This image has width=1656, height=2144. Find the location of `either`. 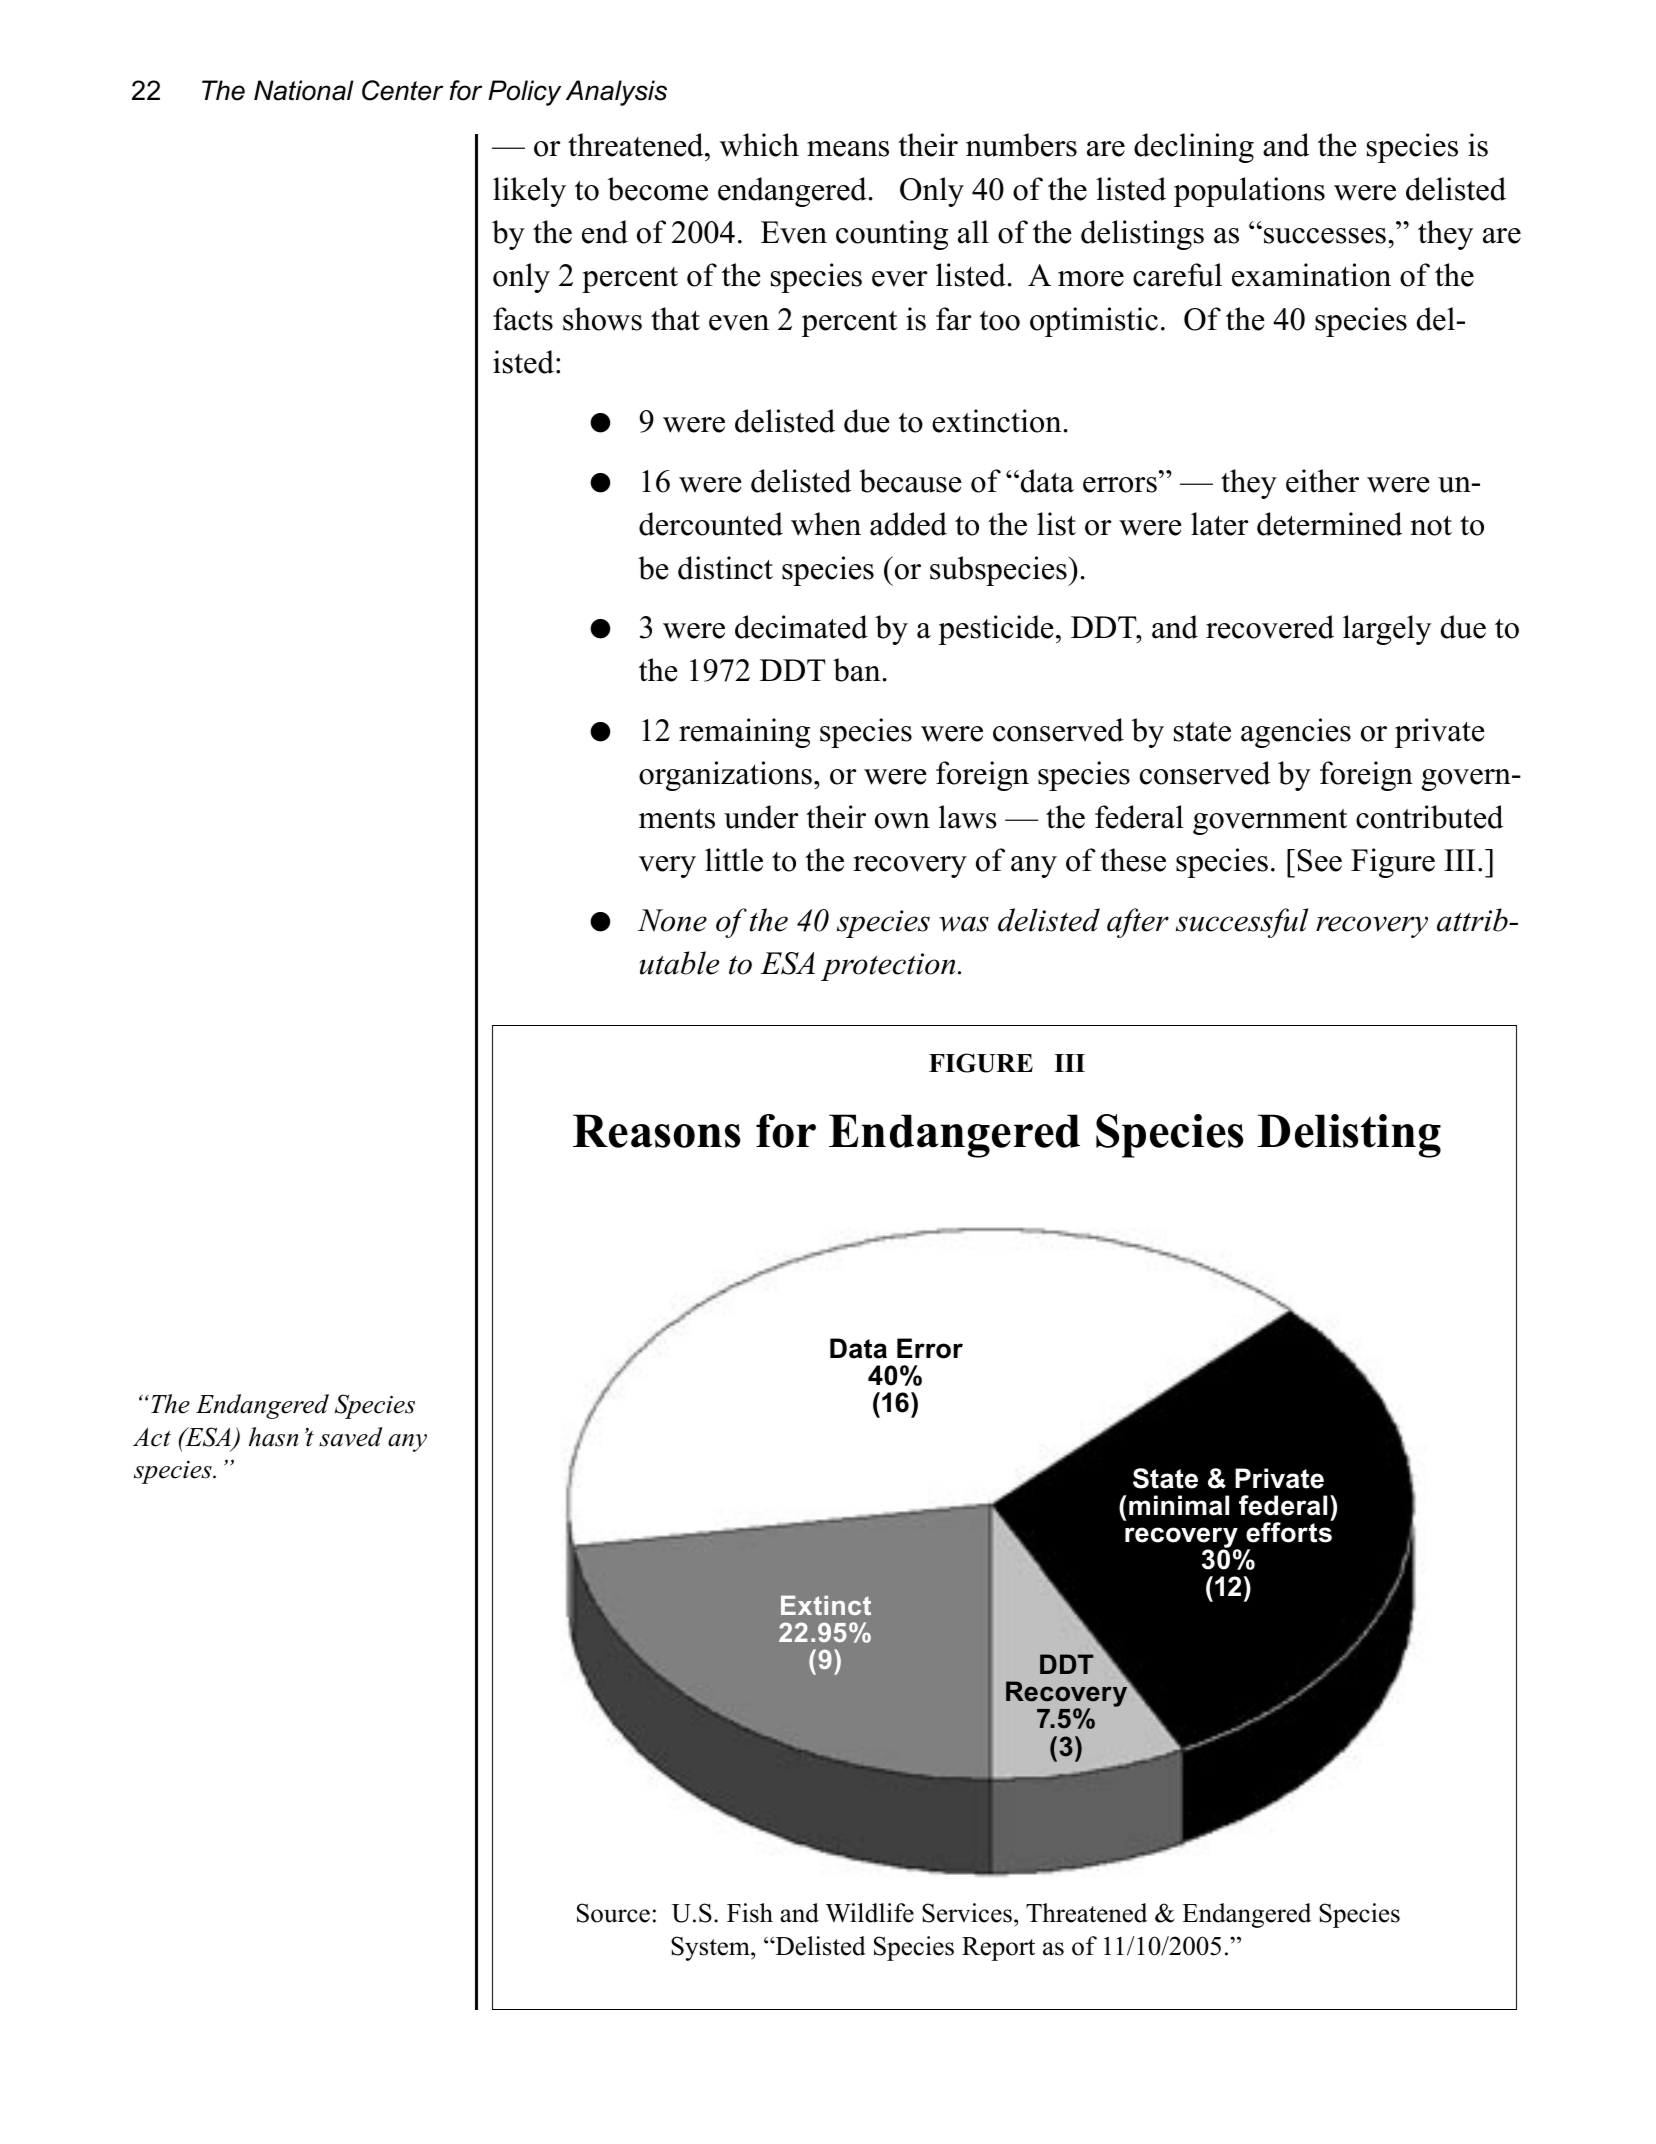

either is located at coordinates (1322, 481).
